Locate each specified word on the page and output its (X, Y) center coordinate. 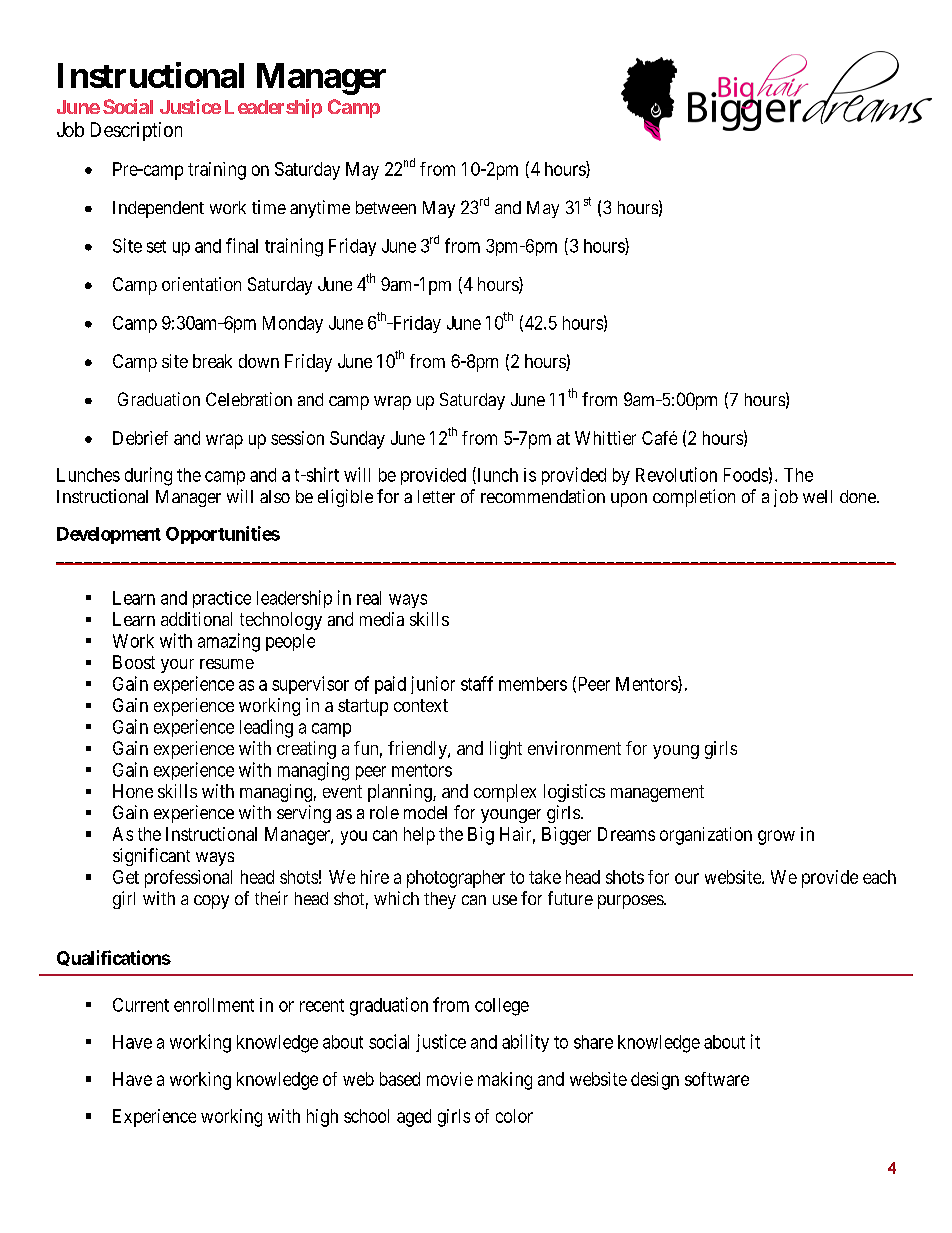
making (505, 1081)
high (322, 1118)
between (386, 207)
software (717, 1079)
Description (136, 131)
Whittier (605, 438)
